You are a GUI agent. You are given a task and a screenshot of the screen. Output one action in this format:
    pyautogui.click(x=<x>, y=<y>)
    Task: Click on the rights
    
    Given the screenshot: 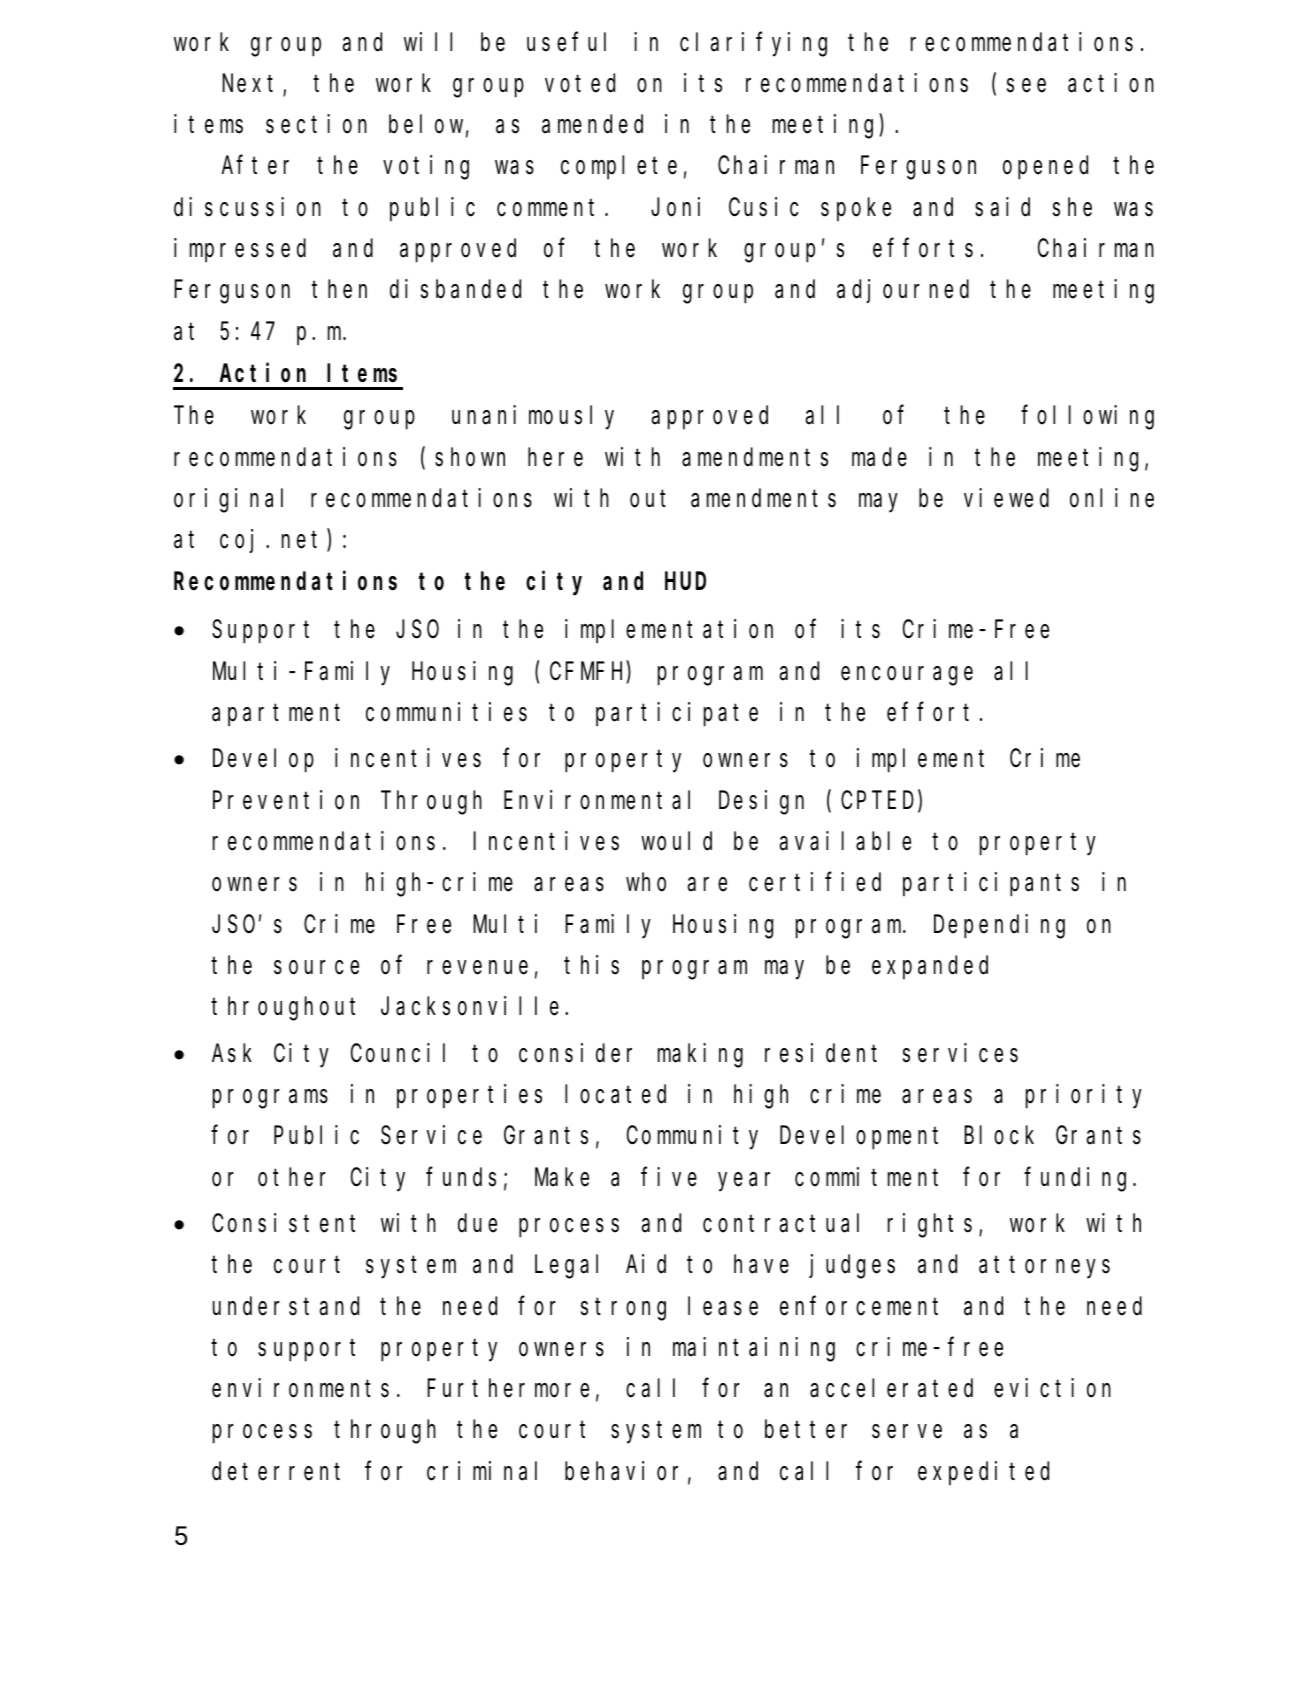 What is the action you would take?
    pyautogui.click(x=930, y=1225)
